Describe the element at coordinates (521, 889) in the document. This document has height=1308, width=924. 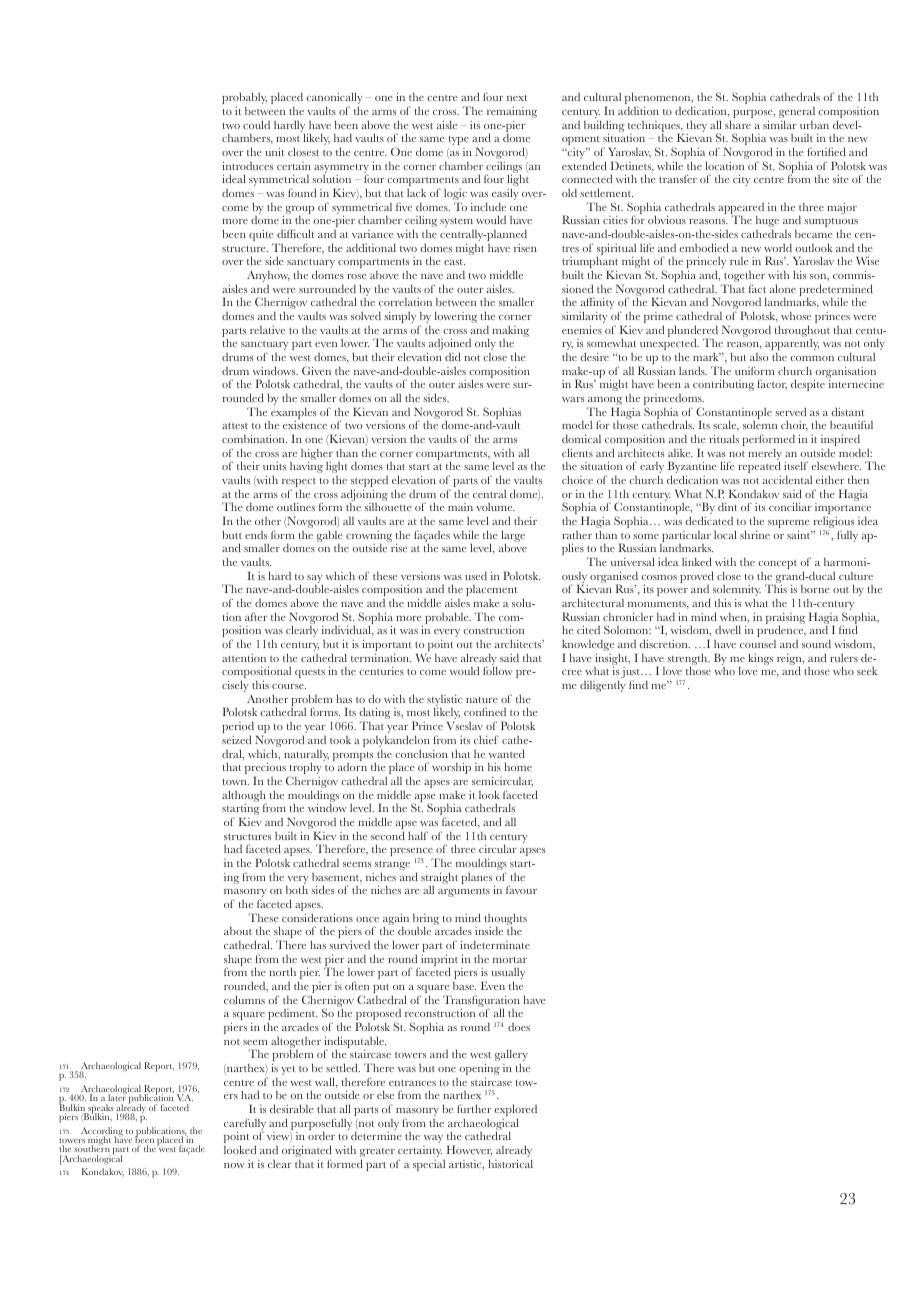
I see `favour` at that location.
